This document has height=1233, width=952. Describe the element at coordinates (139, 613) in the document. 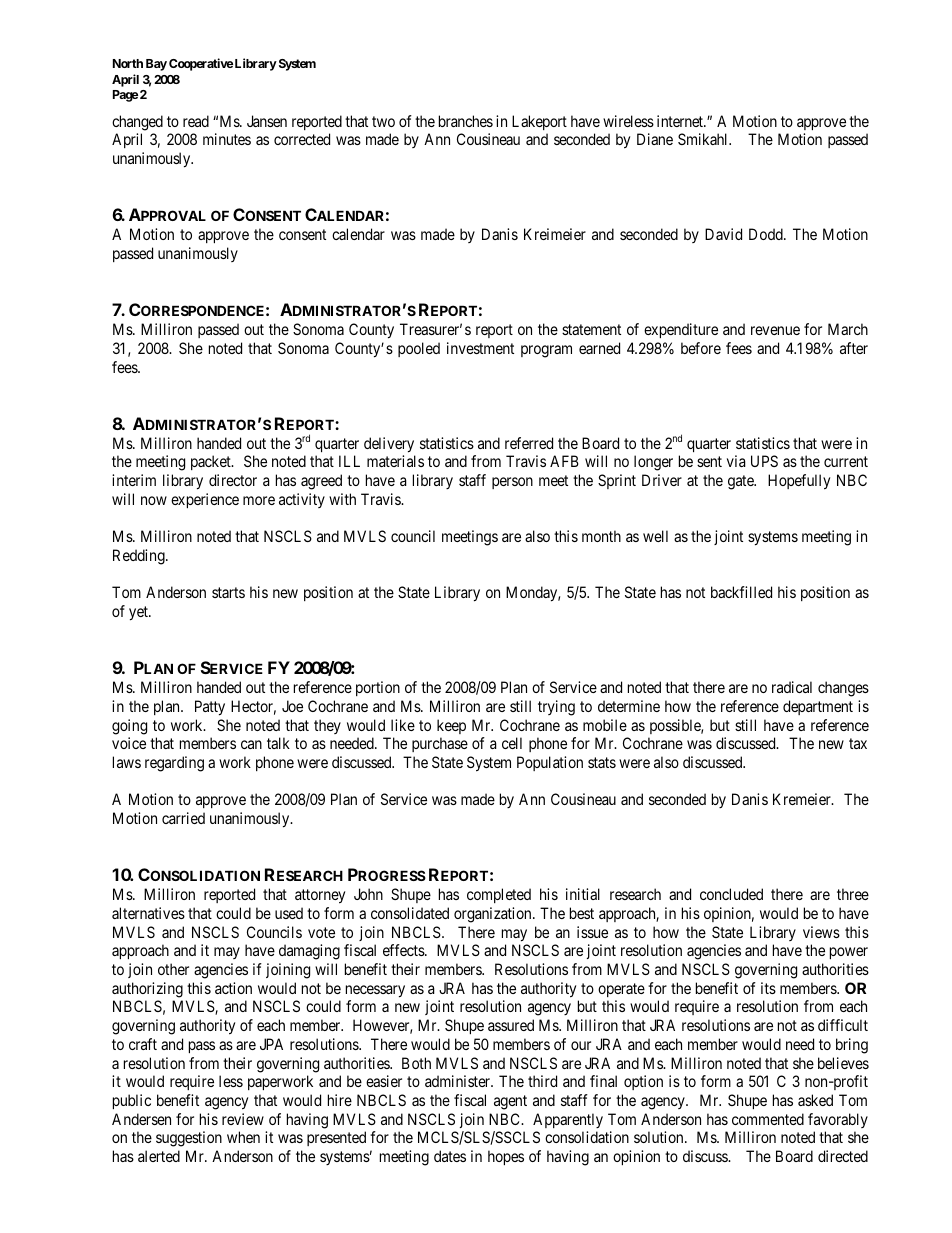

I see `yet` at that location.
